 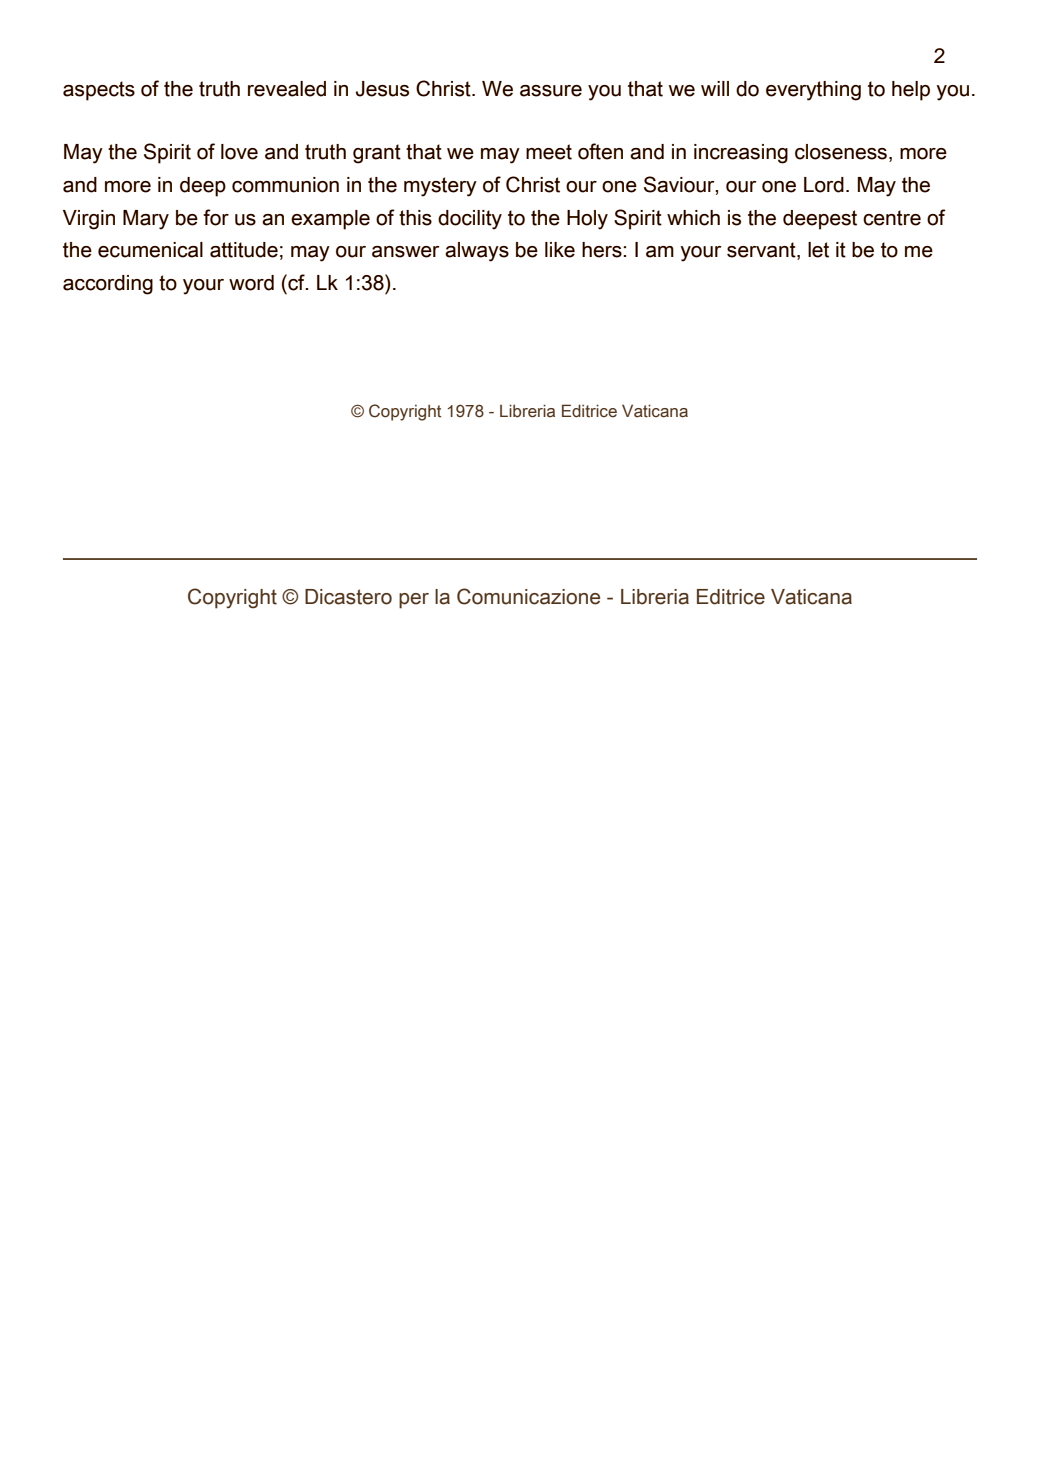 I want to click on per, so click(x=414, y=601).
